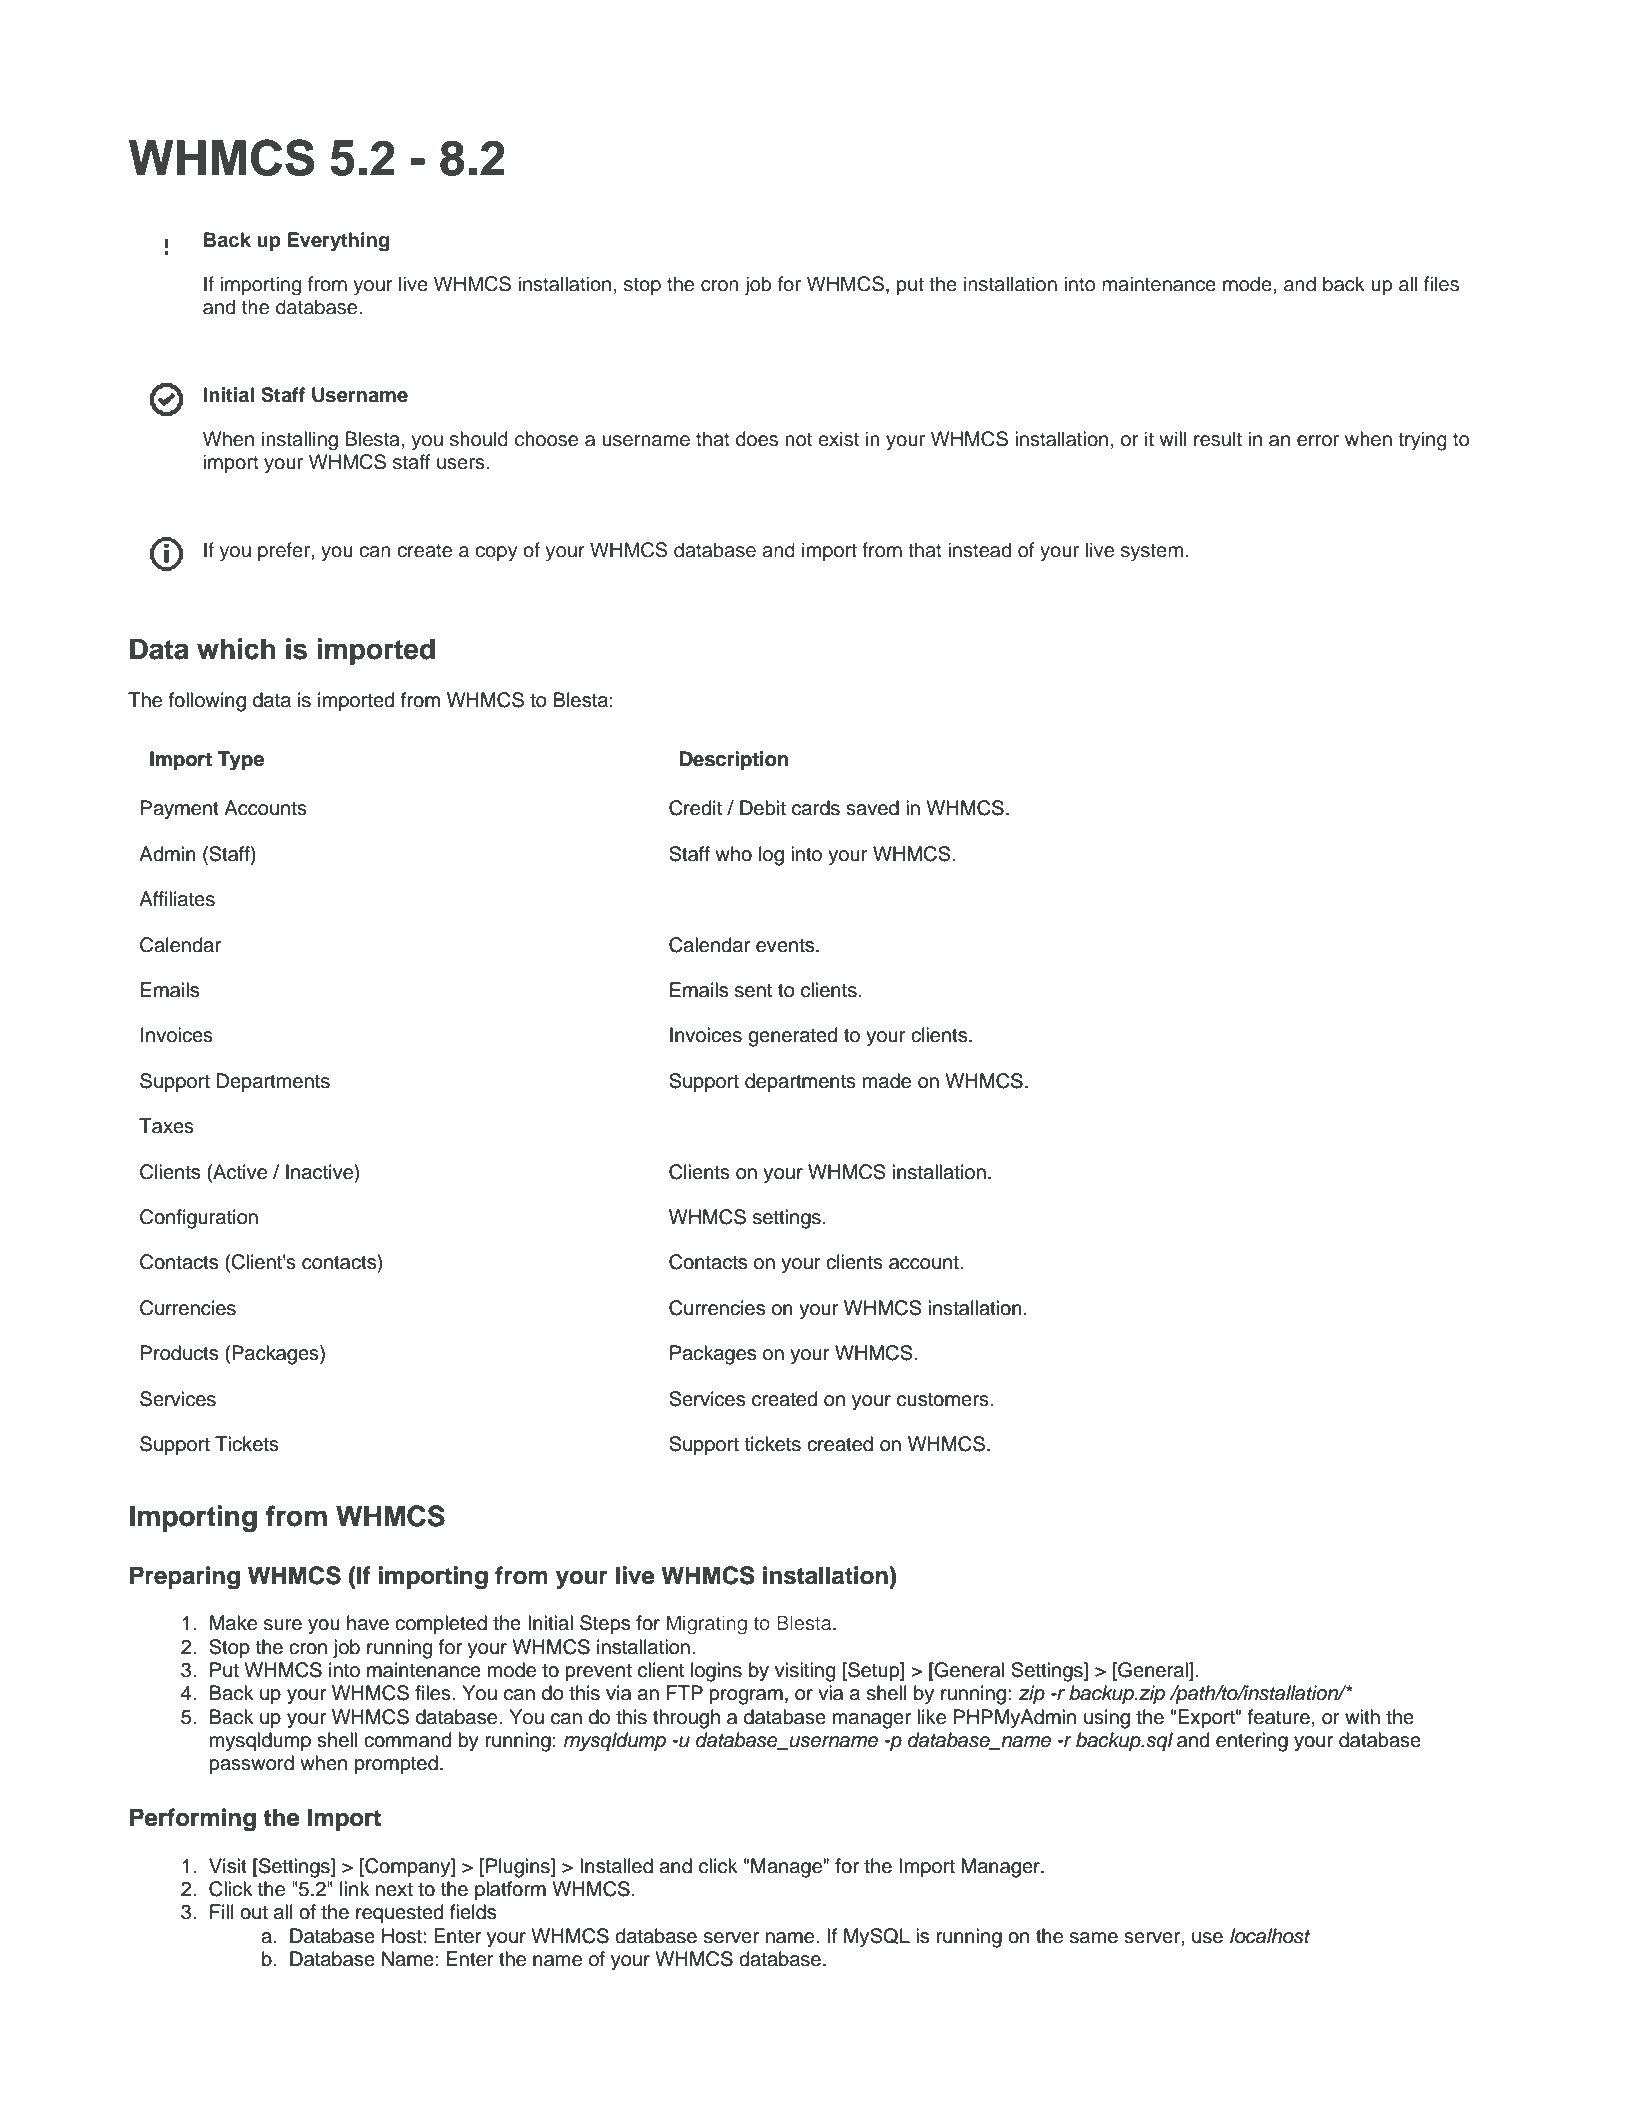  What do you see at coordinates (338, 242) in the document?
I see `Everything` at bounding box center [338, 242].
